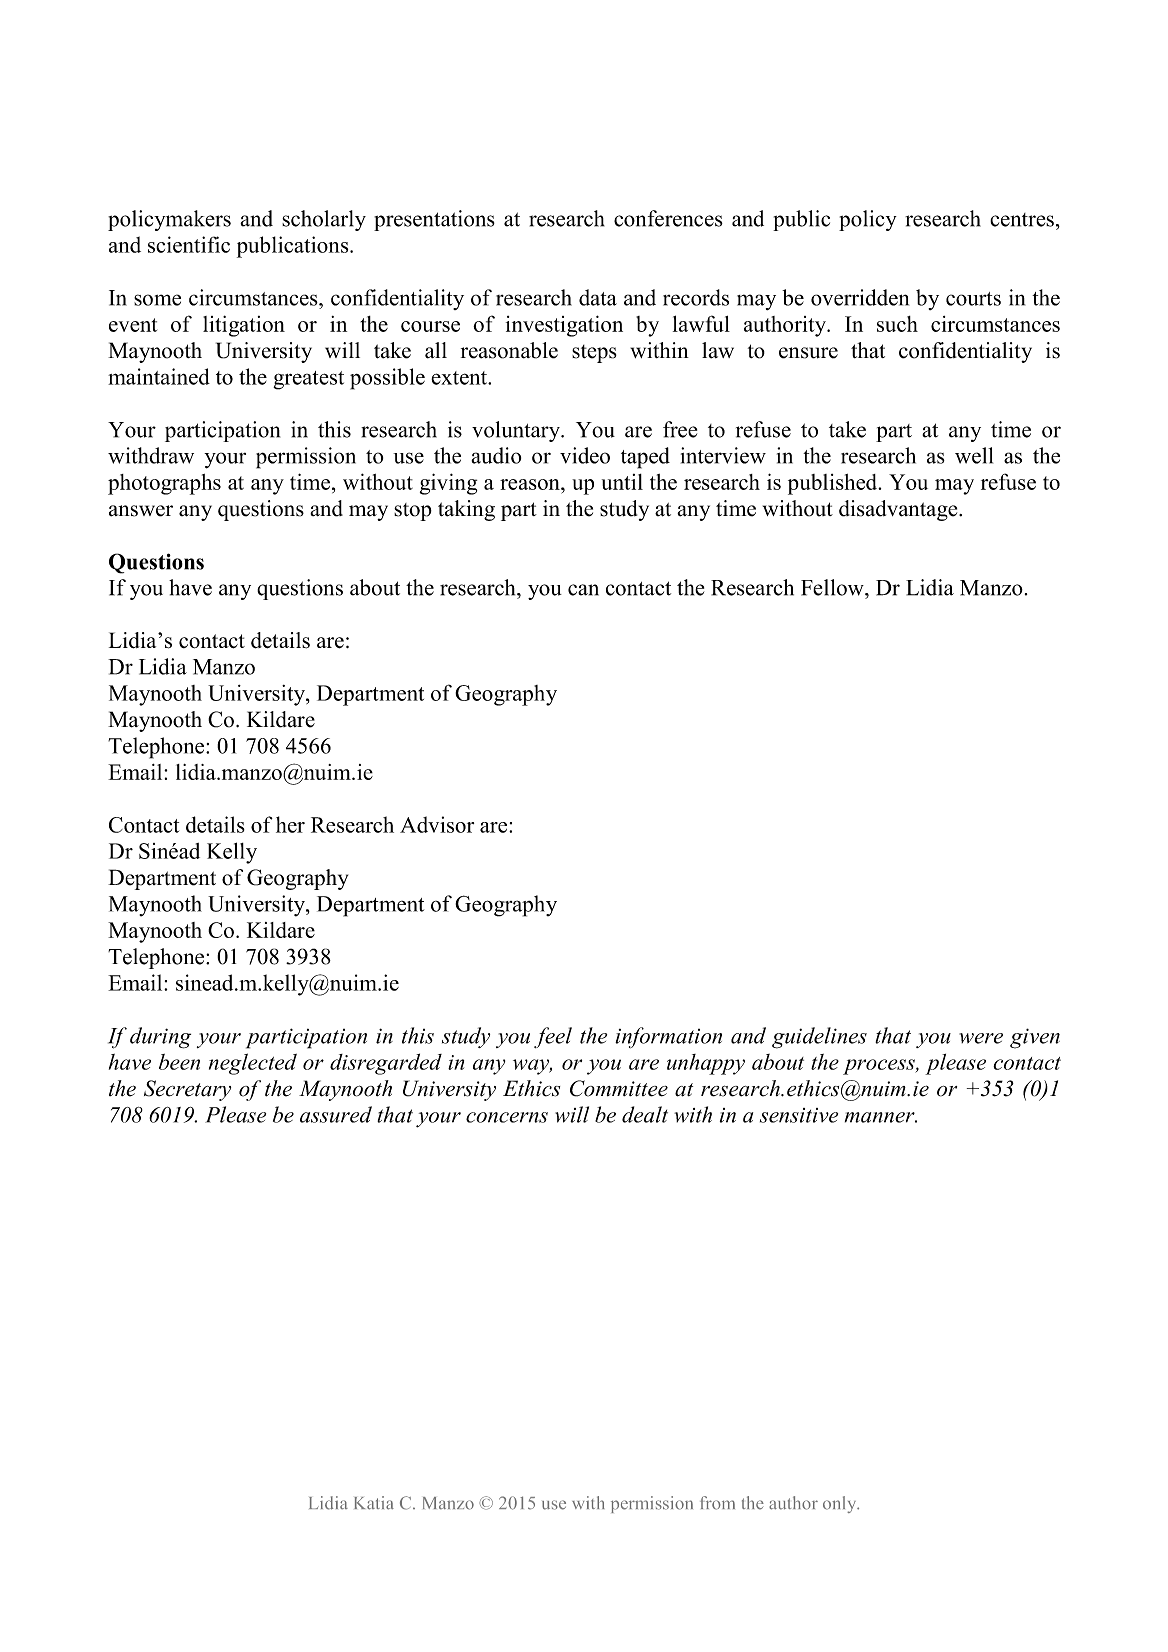  Describe the element at coordinates (973, 299) in the image. I see `courts` at that location.
